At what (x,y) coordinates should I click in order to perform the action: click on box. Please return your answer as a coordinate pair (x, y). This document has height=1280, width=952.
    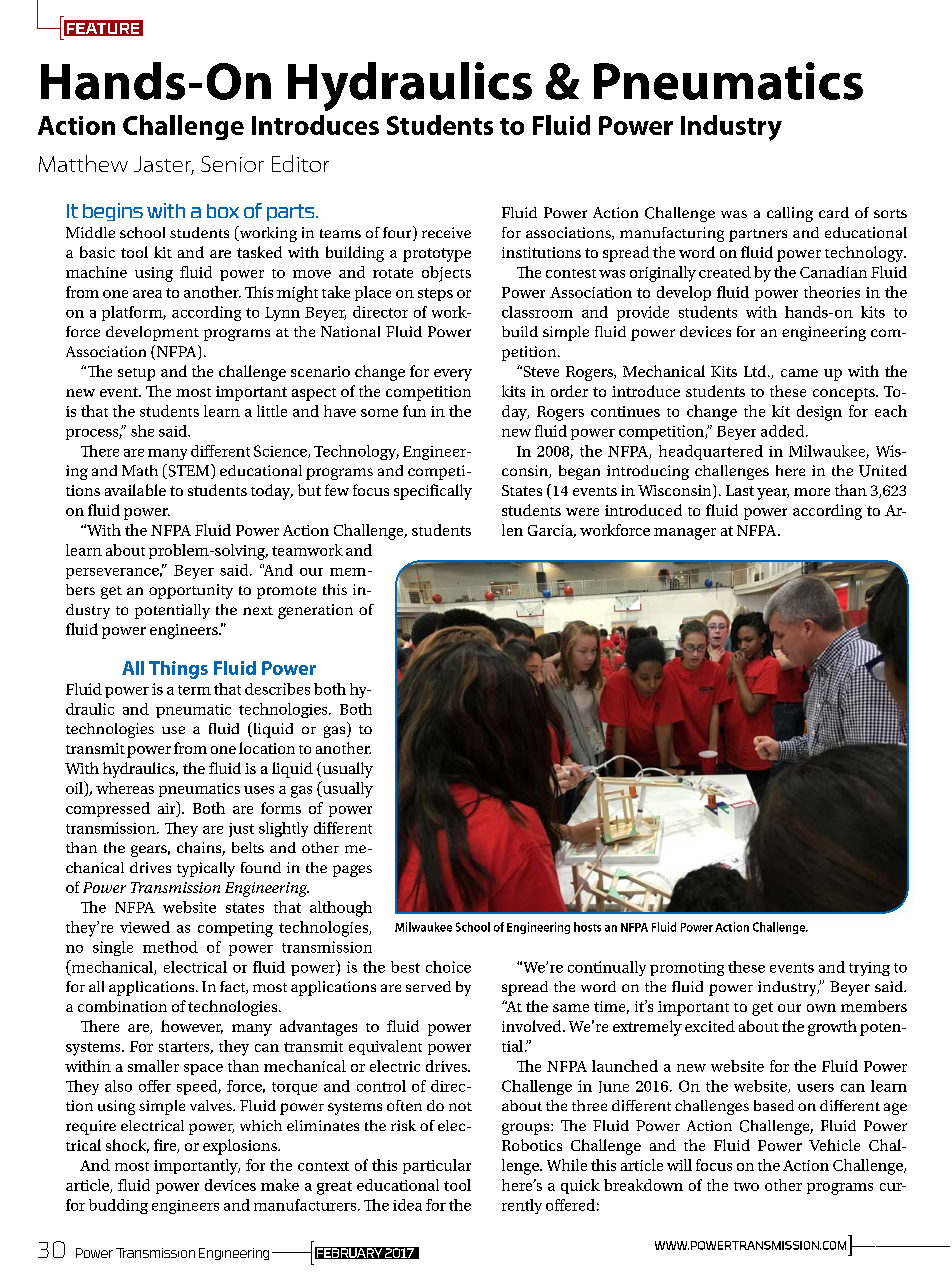
    Looking at the image, I should click on (223, 211).
